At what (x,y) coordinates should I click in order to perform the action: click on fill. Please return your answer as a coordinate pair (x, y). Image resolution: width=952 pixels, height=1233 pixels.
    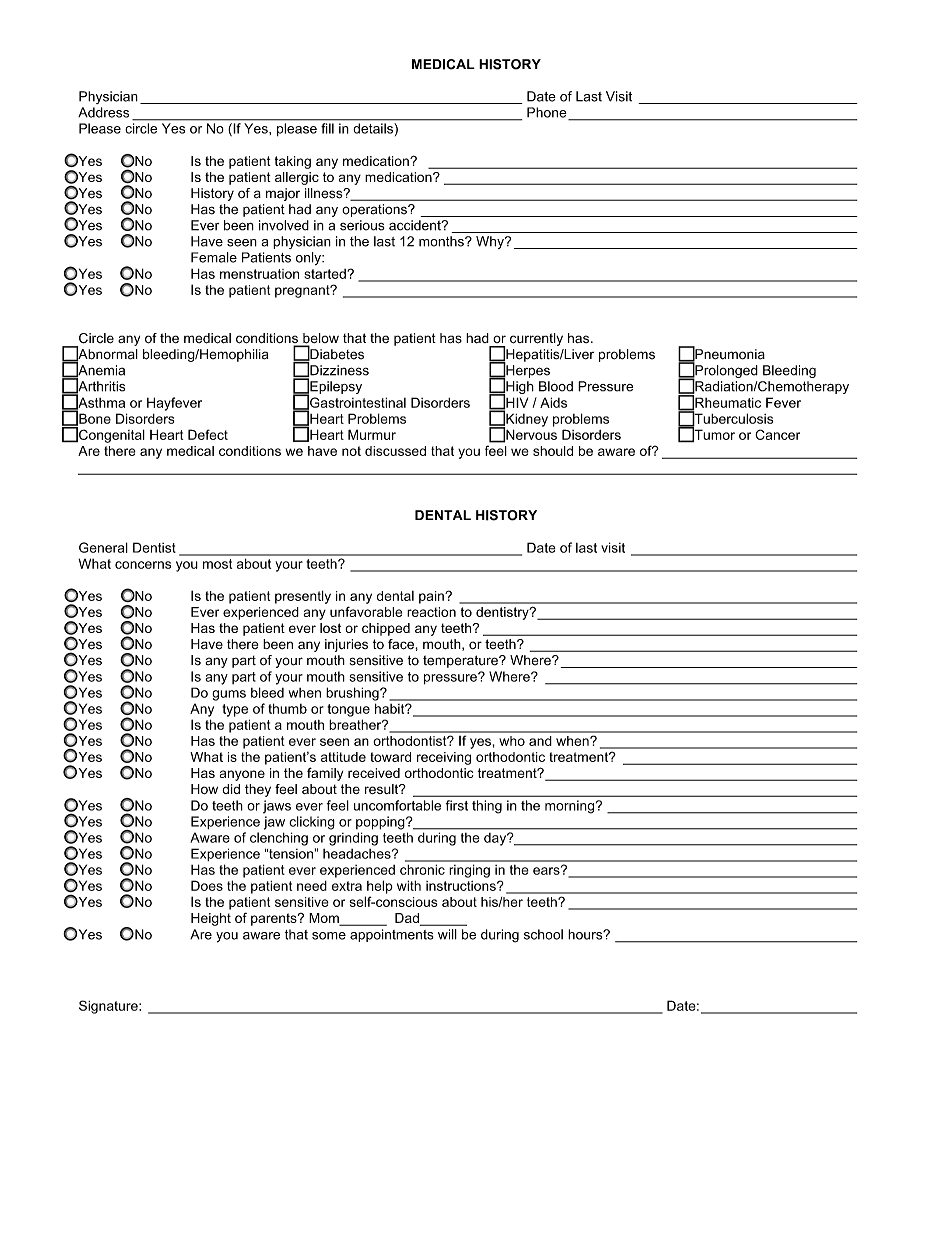
    Looking at the image, I should click on (327, 128).
